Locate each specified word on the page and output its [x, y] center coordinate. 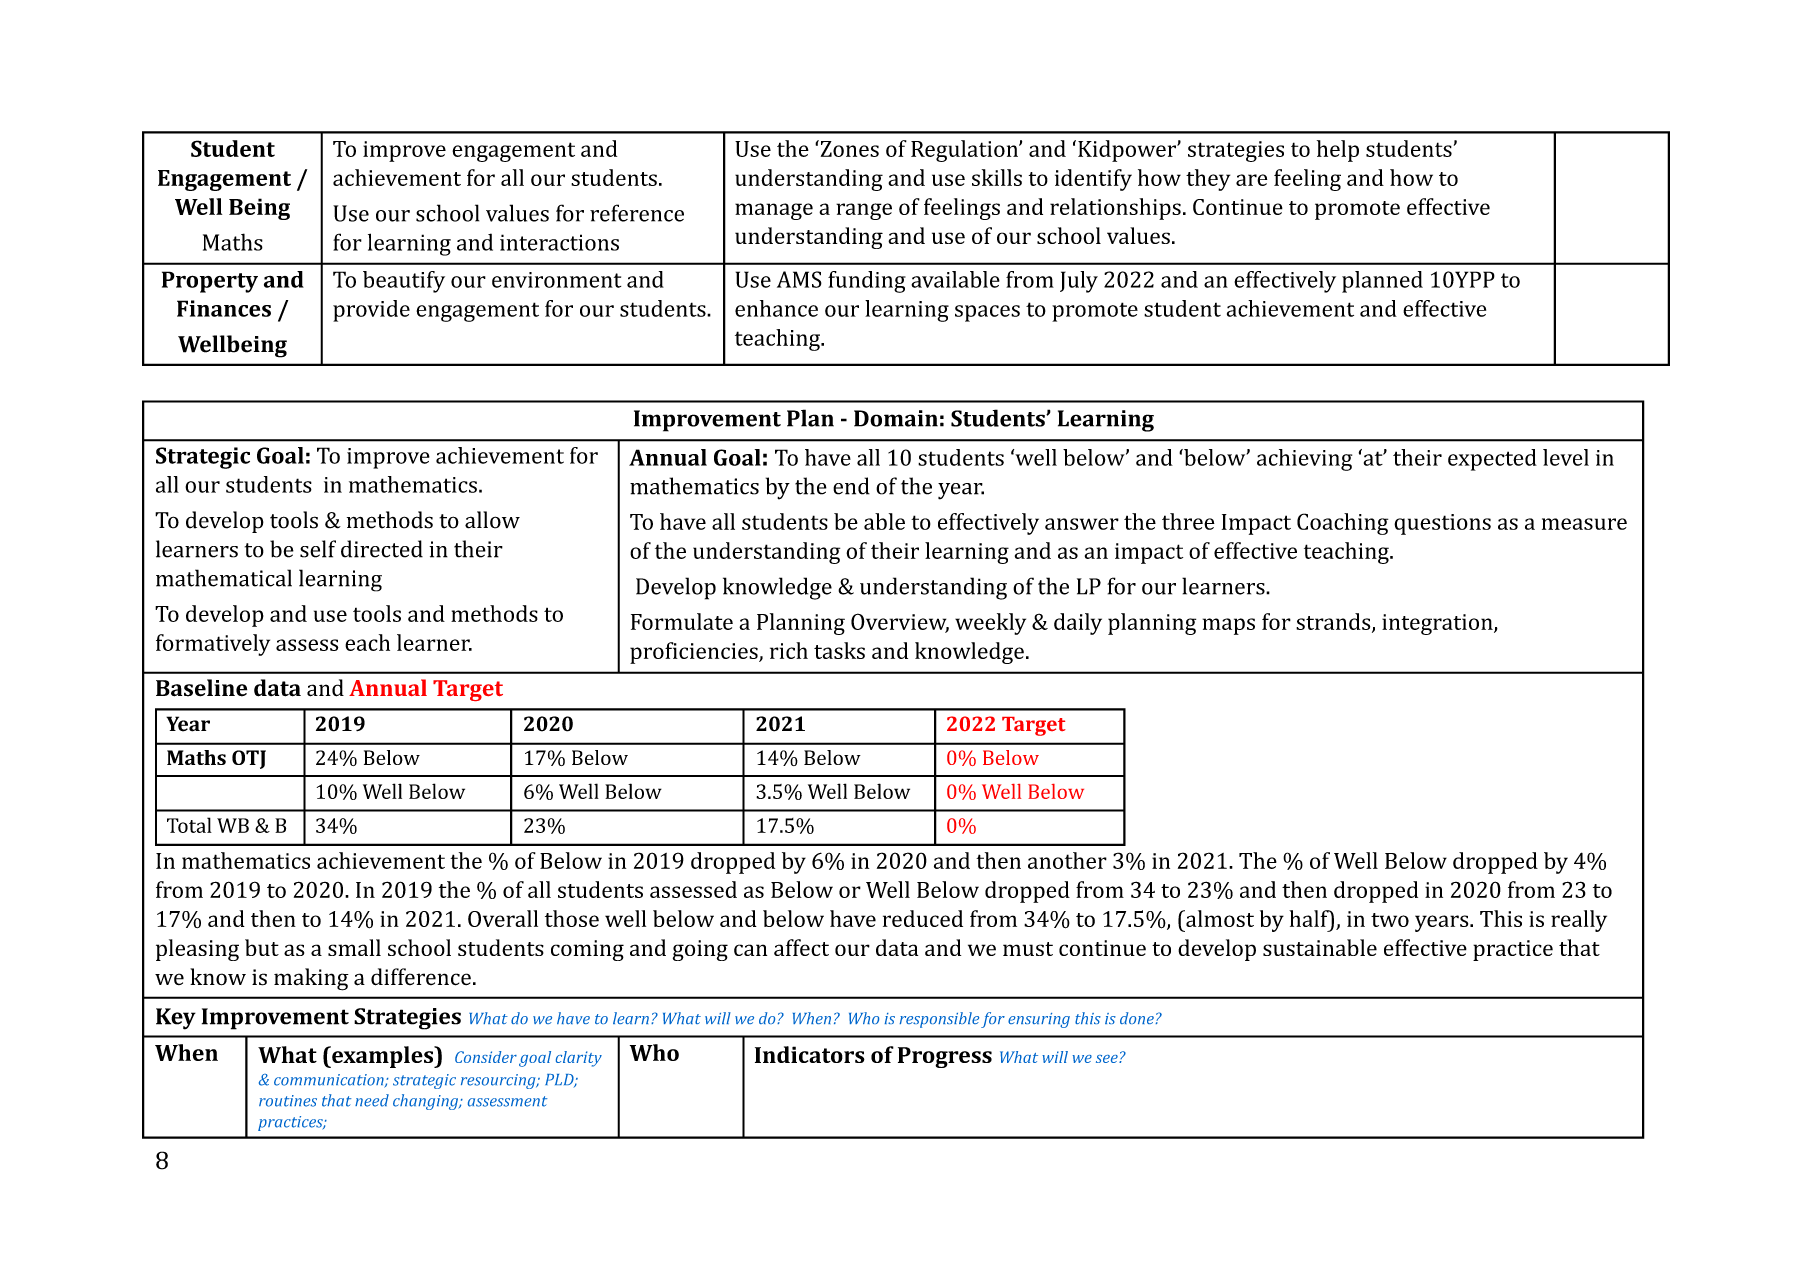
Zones [848, 148]
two [1390, 920]
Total [189, 825]
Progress [945, 1057]
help [1338, 151]
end [851, 486]
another [1067, 860]
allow [492, 520]
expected [1492, 460]
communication [330, 1081]
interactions [559, 242]
